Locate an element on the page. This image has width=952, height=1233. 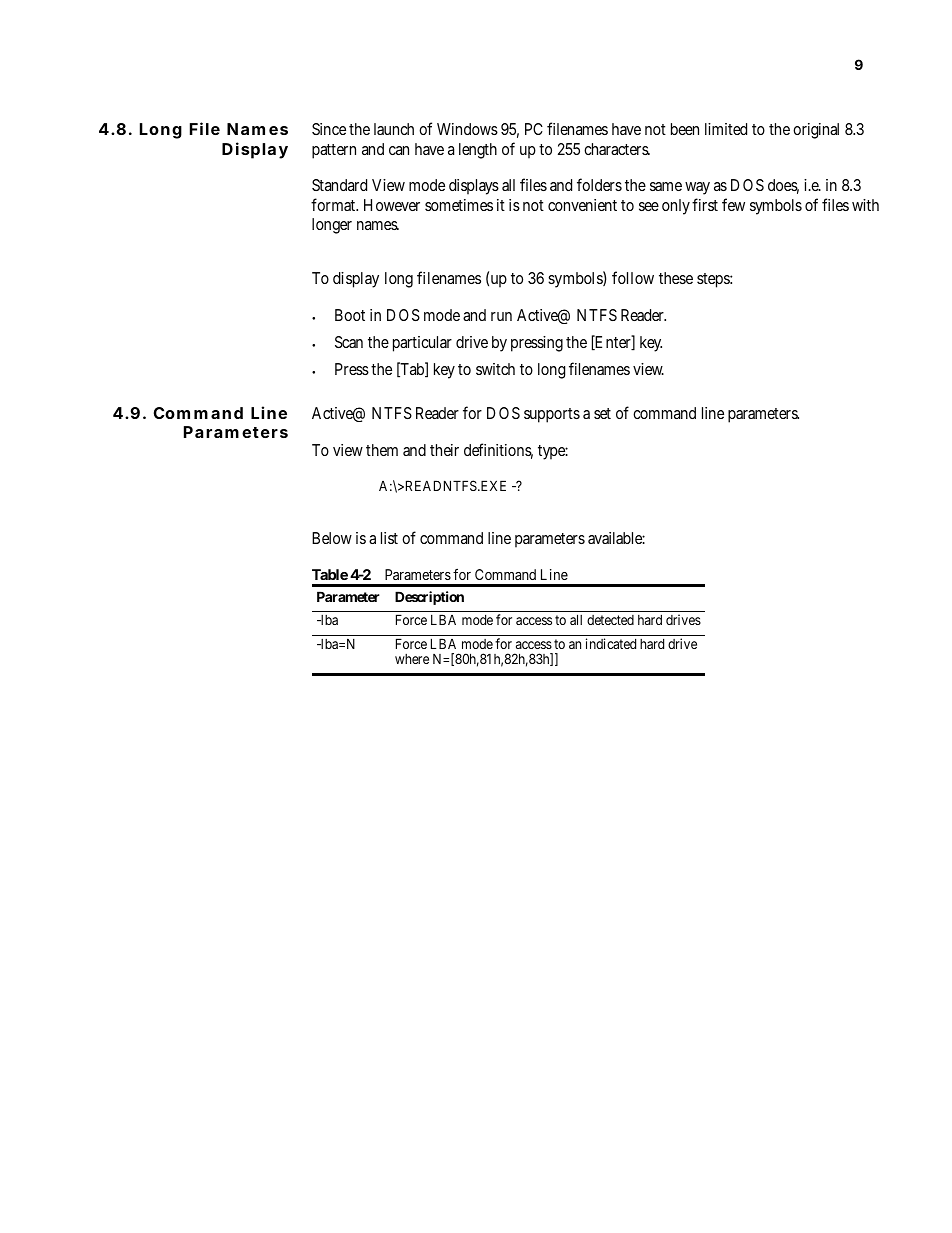
original is located at coordinates (816, 131).
